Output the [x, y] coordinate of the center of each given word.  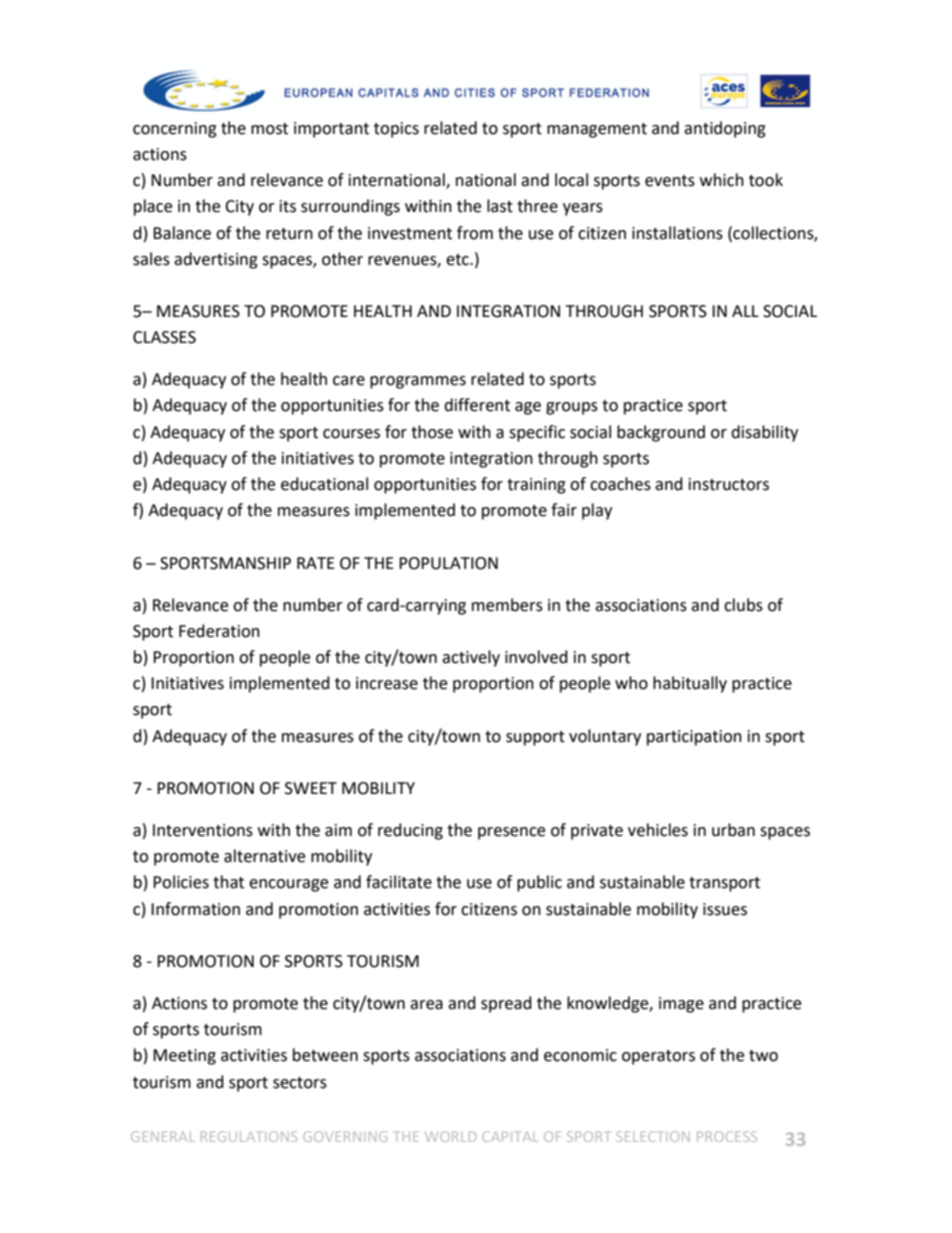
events [670, 181]
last [500, 206]
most [269, 129]
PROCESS [727, 1136]
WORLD [450, 1136]
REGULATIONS [249, 1136]
